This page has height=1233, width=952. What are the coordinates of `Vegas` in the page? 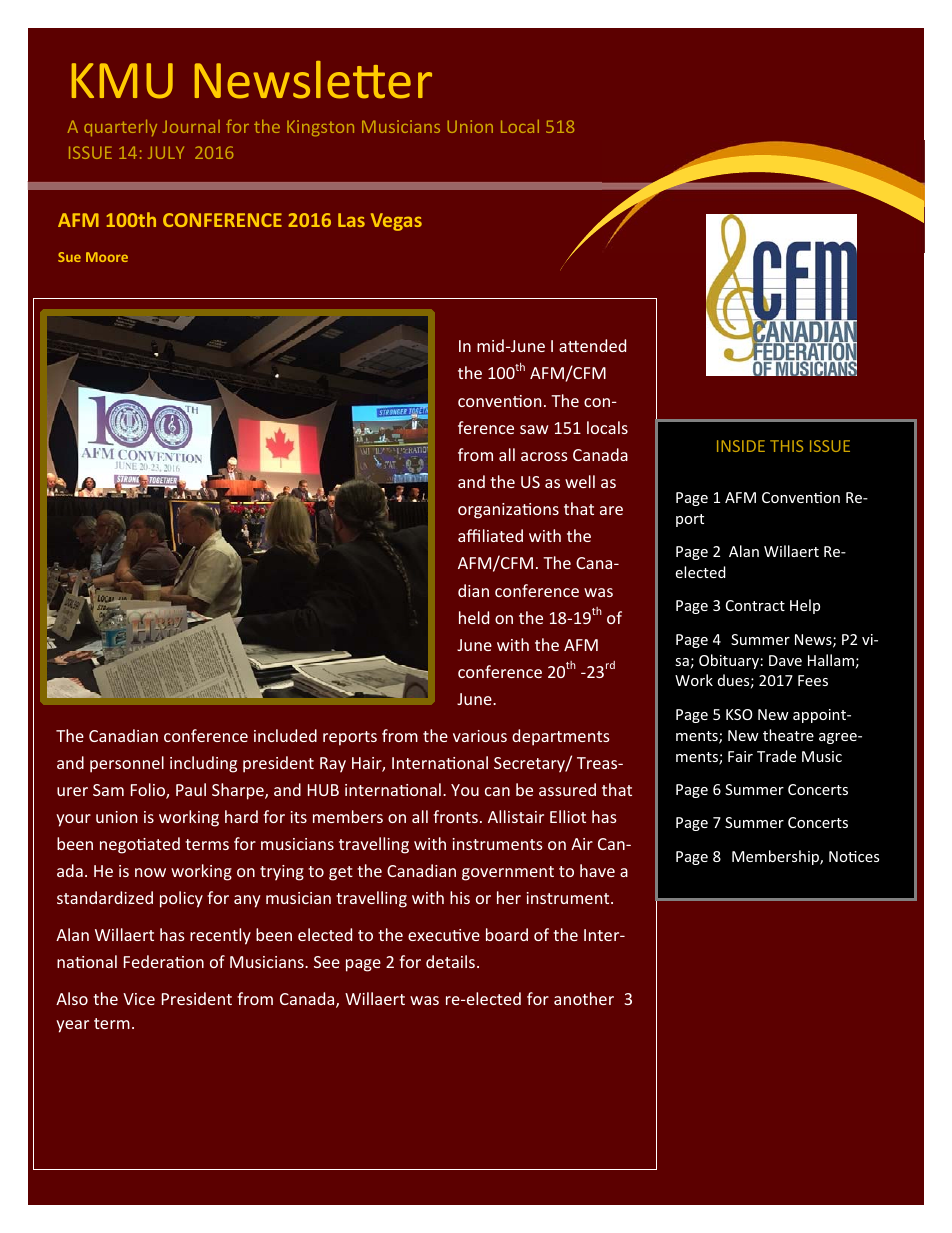 It's located at (396, 222).
